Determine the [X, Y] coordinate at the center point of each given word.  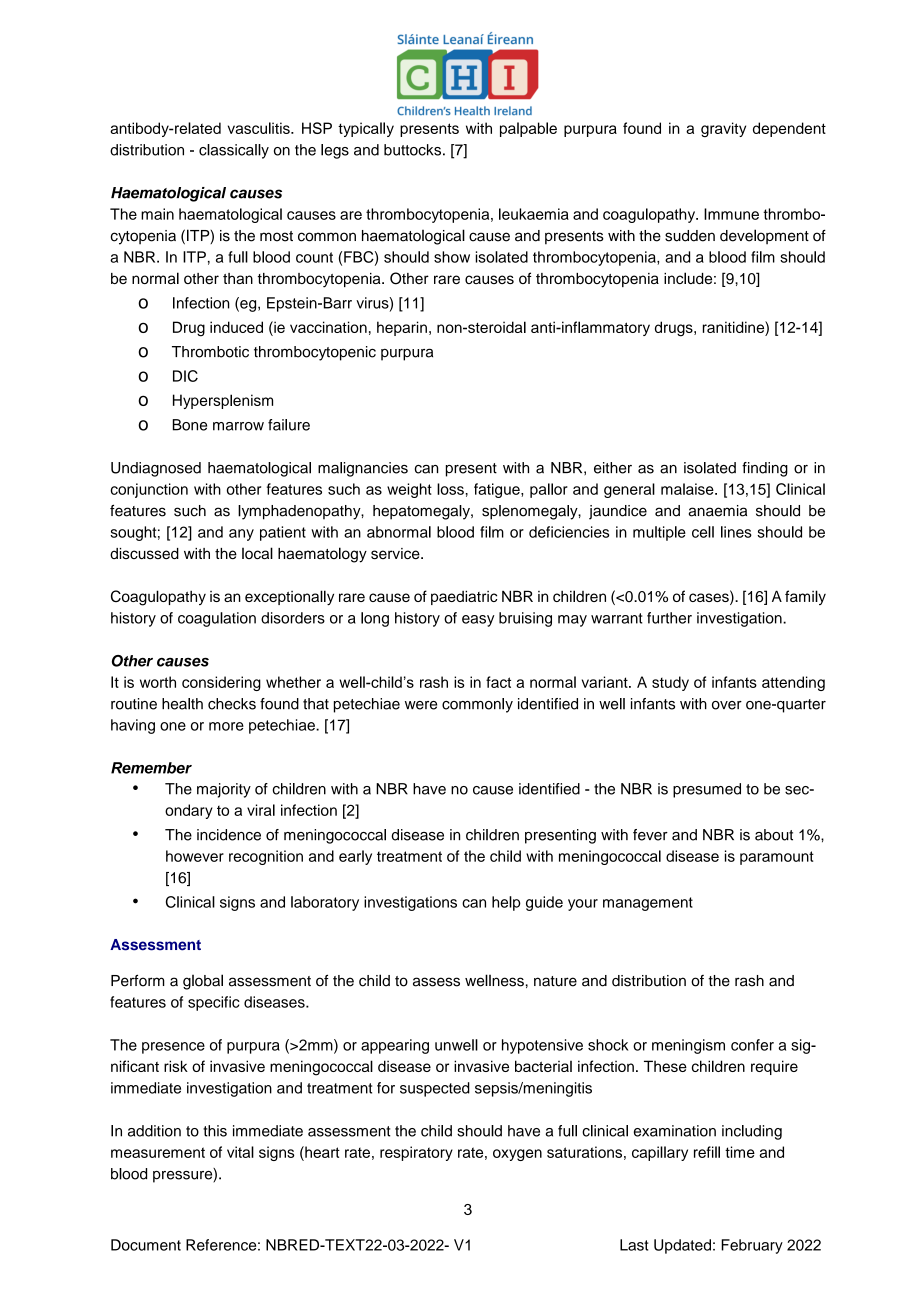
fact [498, 682]
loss [450, 489]
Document [146, 1245]
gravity [723, 129]
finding [765, 469]
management [648, 904]
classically [234, 151]
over [727, 705]
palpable [528, 129]
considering [221, 683]
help [506, 903]
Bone [190, 425]
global [203, 982]
